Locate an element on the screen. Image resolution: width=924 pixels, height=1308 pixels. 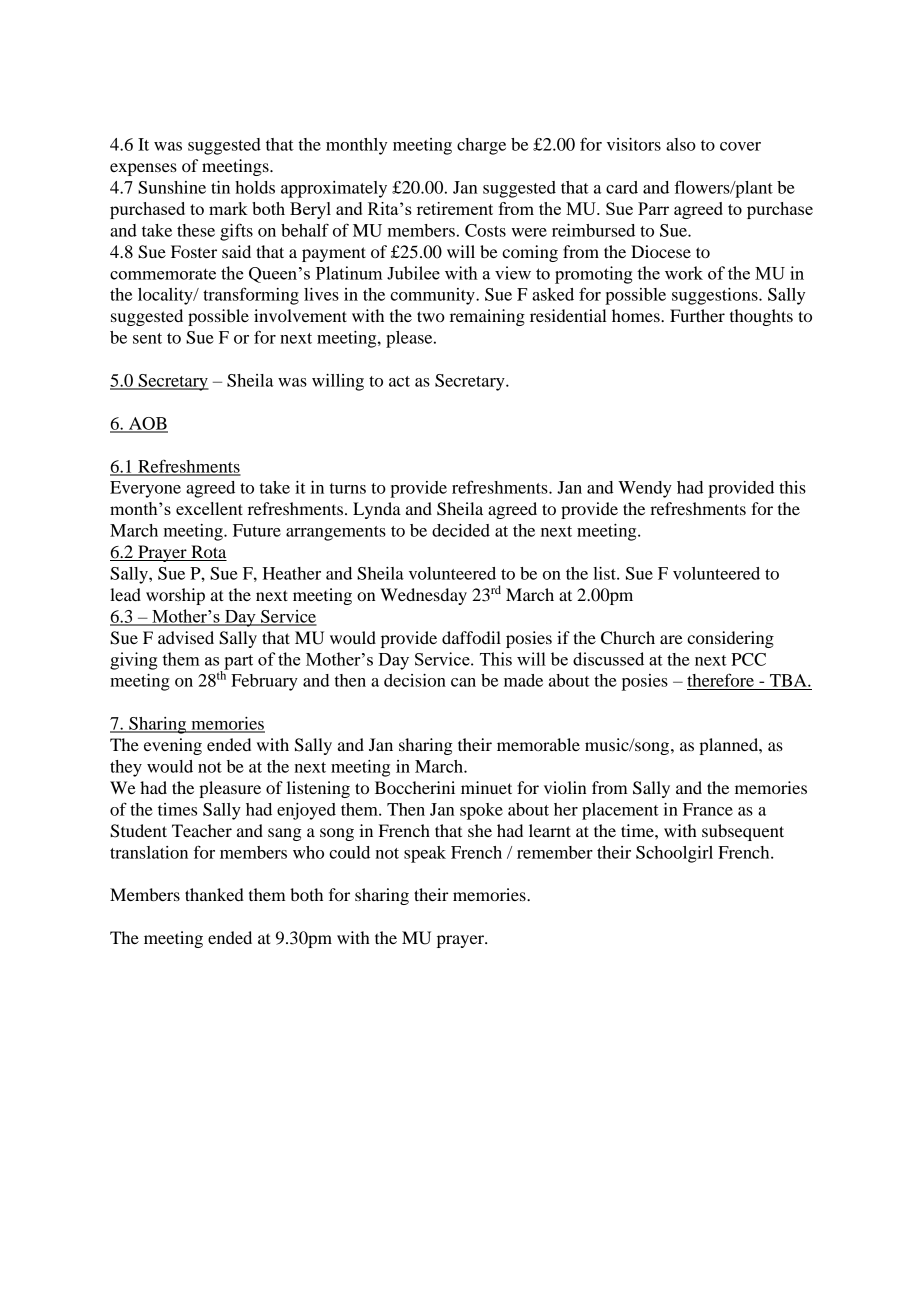
cover is located at coordinates (740, 146).
